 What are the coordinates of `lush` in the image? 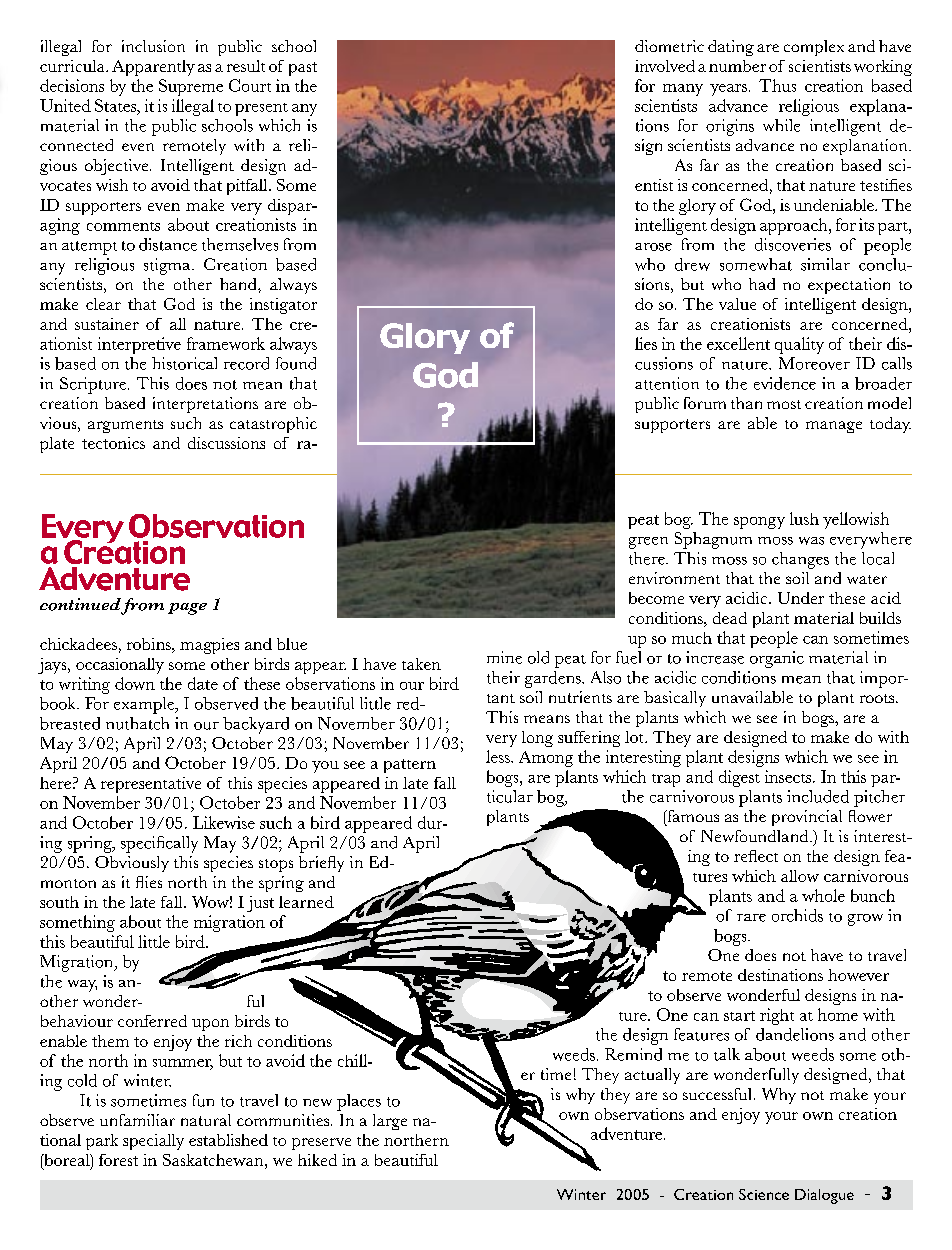 It's located at (804, 518).
